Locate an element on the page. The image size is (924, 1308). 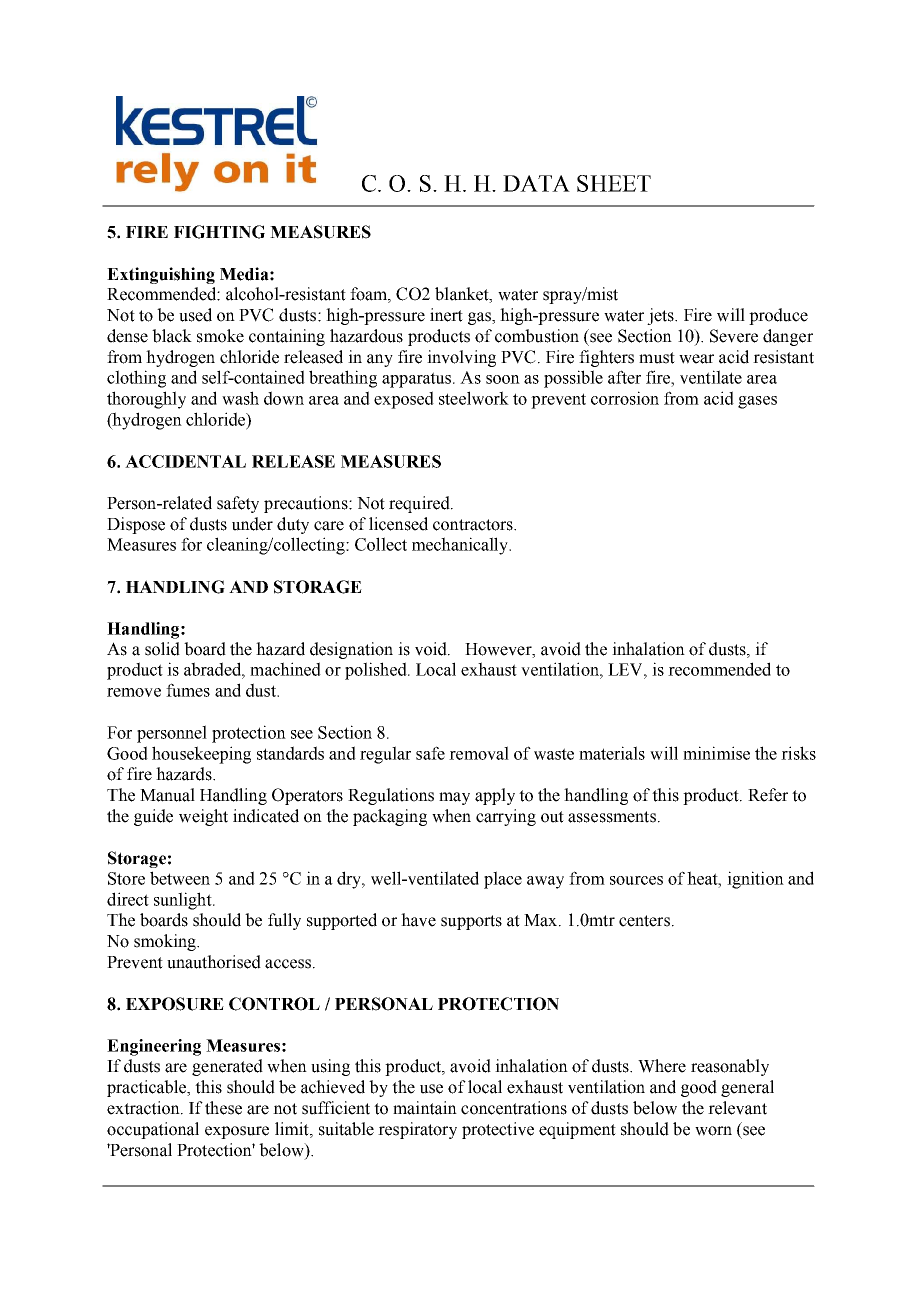
solid is located at coordinates (162, 649).
